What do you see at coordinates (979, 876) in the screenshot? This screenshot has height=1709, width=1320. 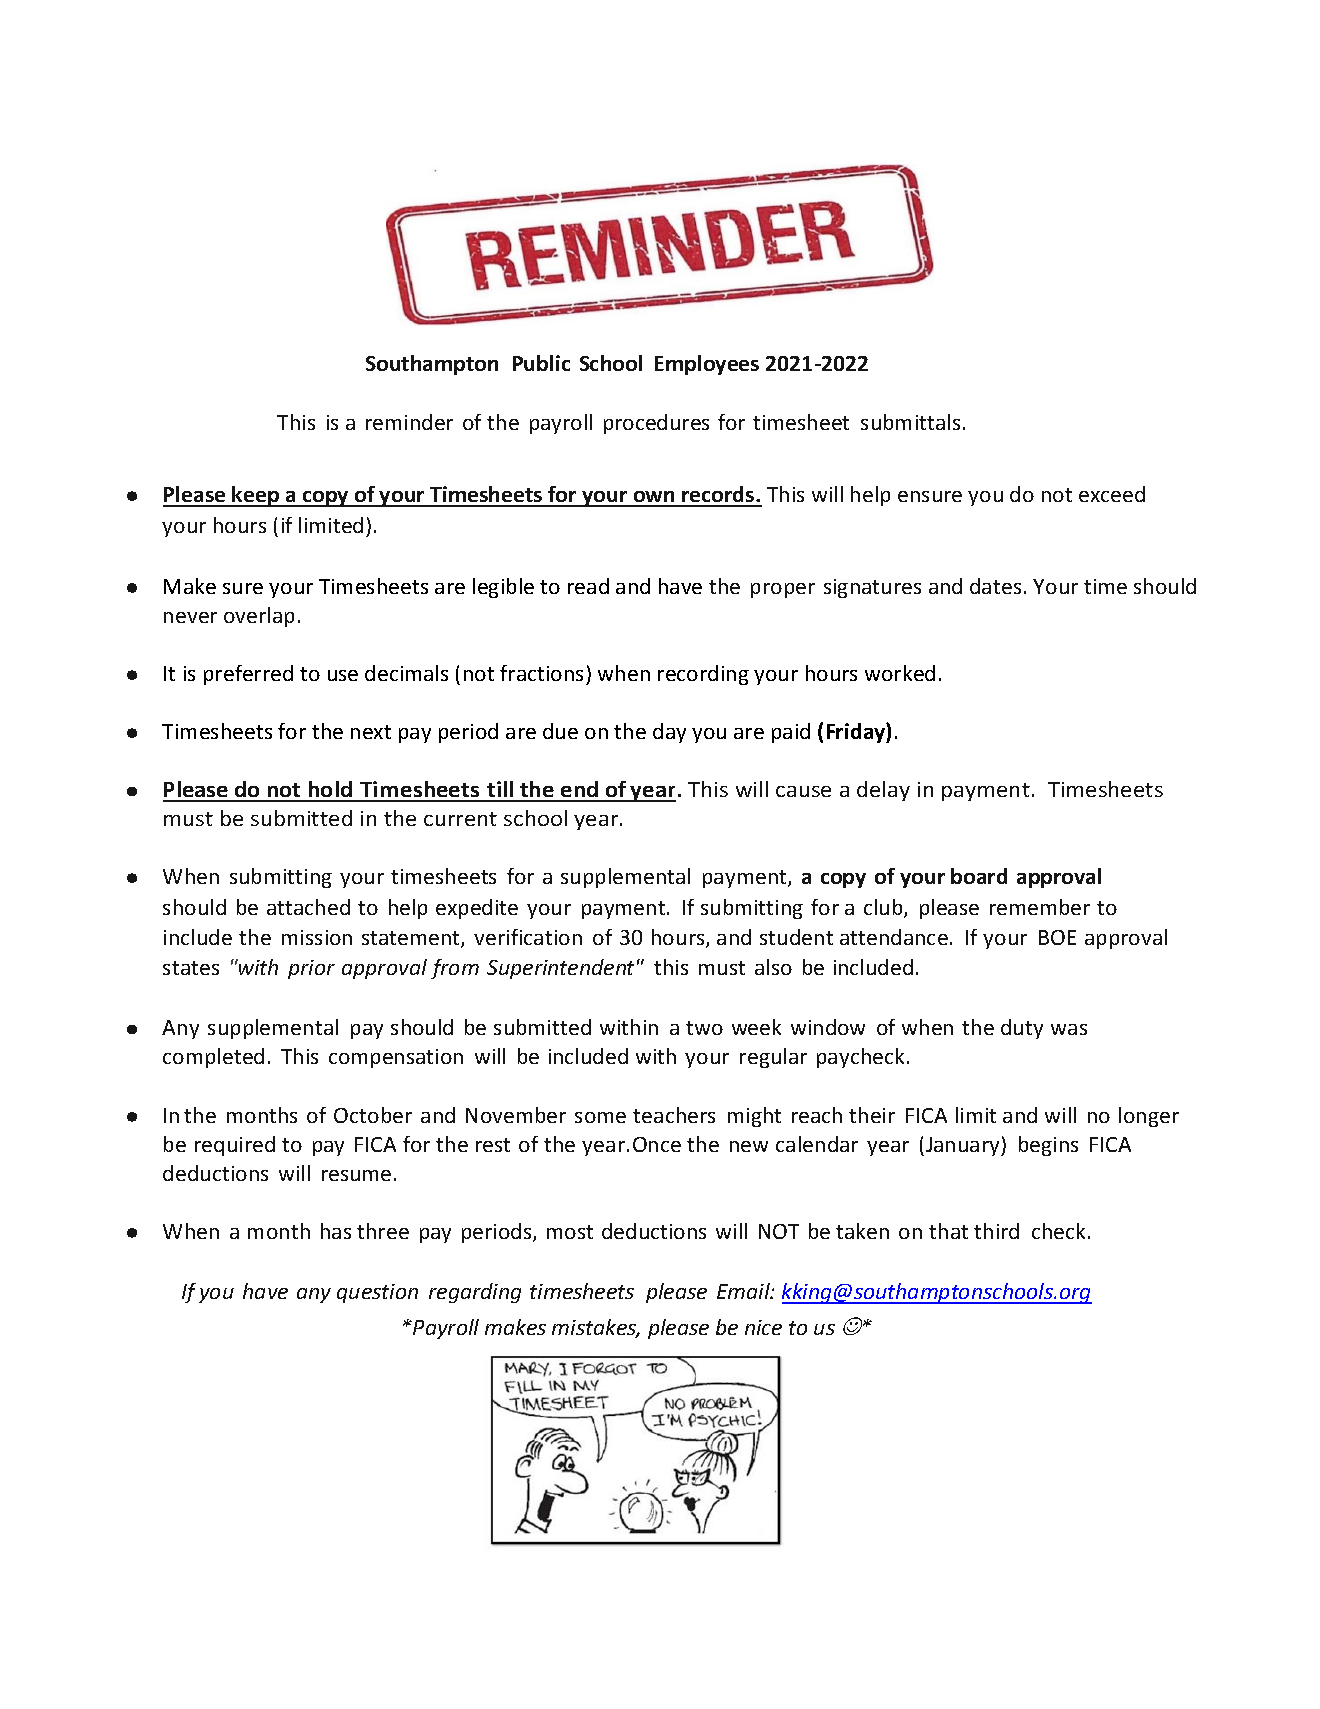 I see `board` at bounding box center [979, 876].
